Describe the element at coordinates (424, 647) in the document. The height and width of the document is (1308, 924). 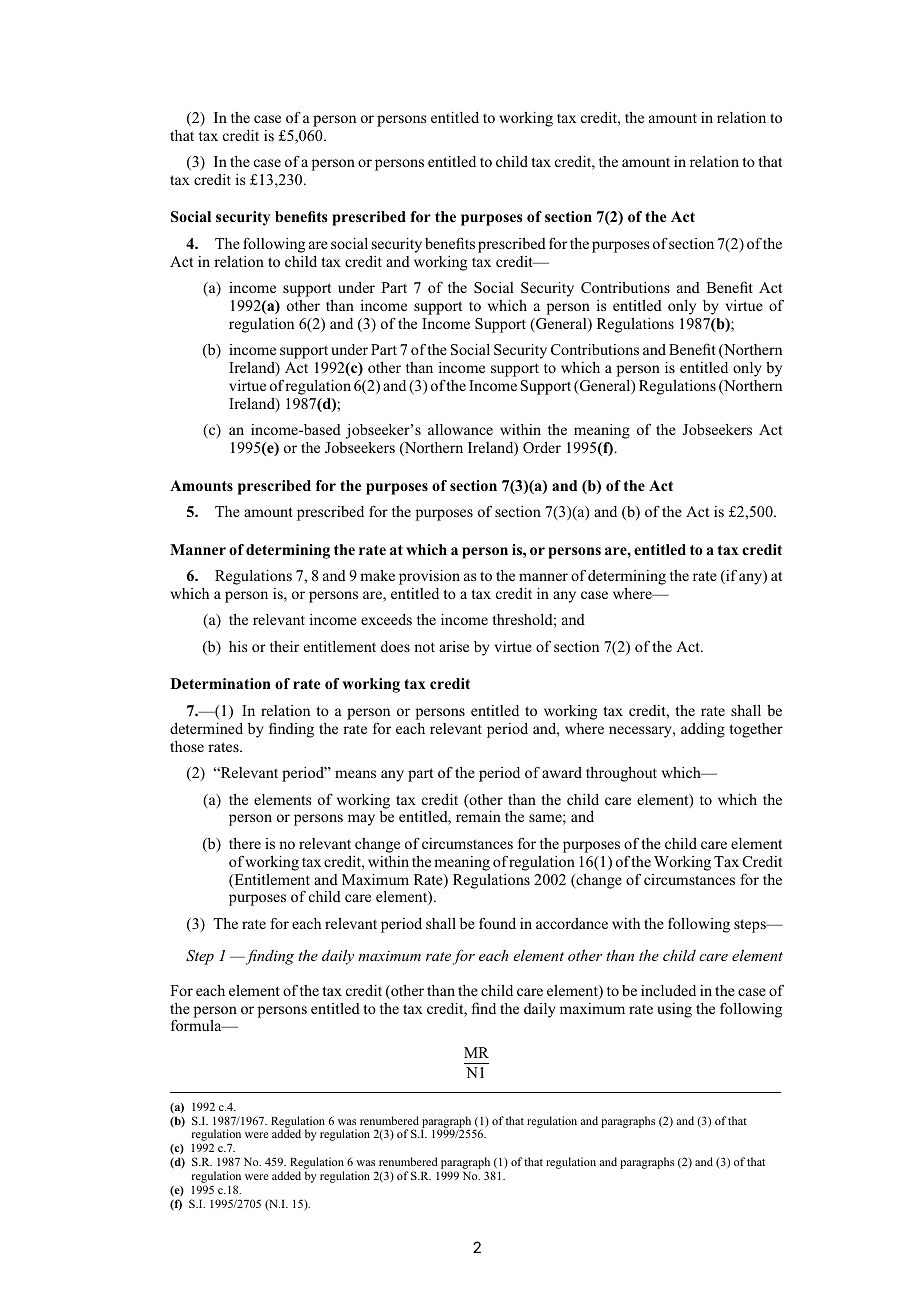
I see `not` at that location.
